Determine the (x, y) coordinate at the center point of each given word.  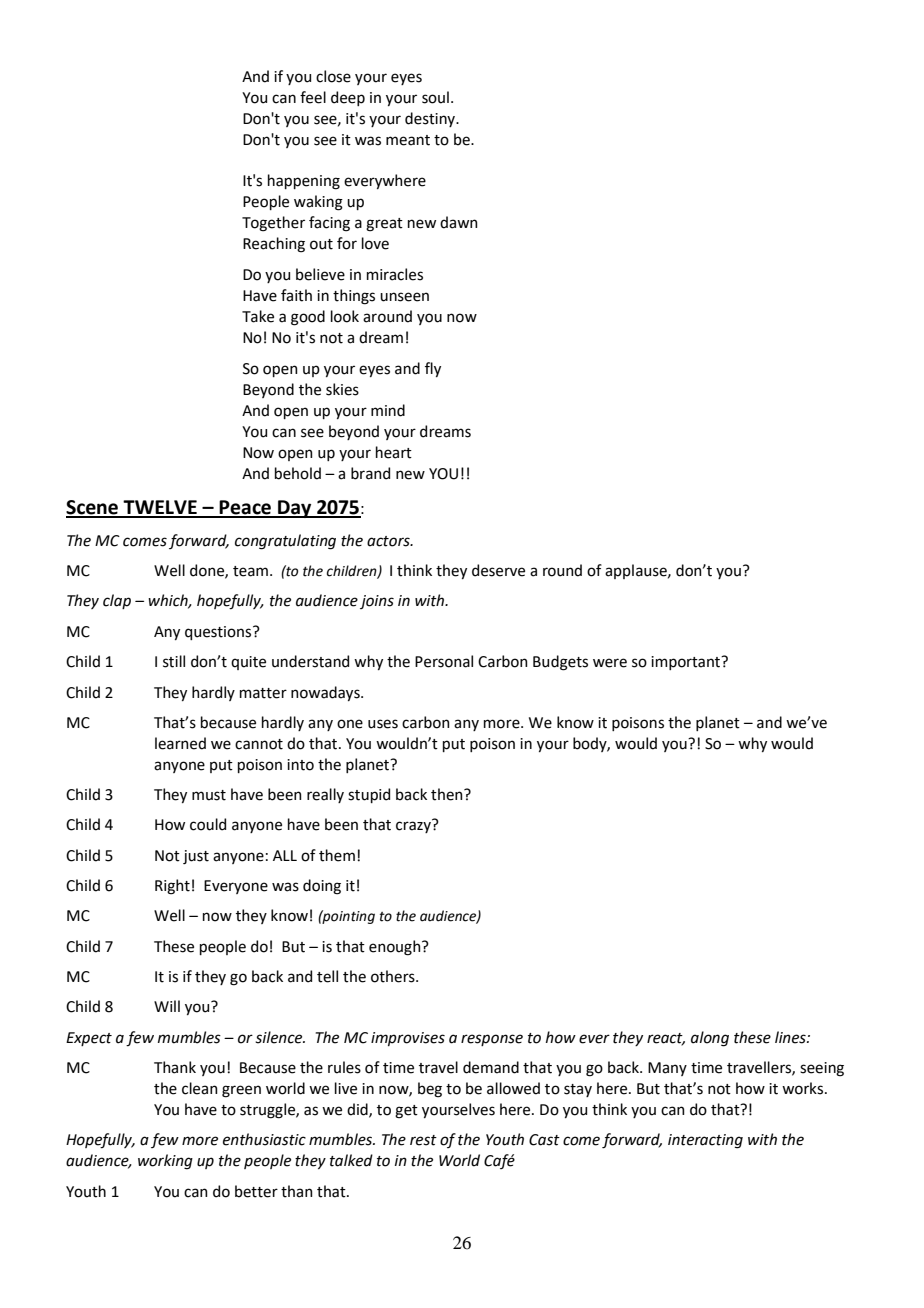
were (610, 663)
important (687, 663)
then (448, 794)
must (209, 795)
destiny (431, 119)
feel (313, 97)
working (165, 1162)
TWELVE (160, 508)
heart (394, 452)
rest (423, 1140)
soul (435, 97)
